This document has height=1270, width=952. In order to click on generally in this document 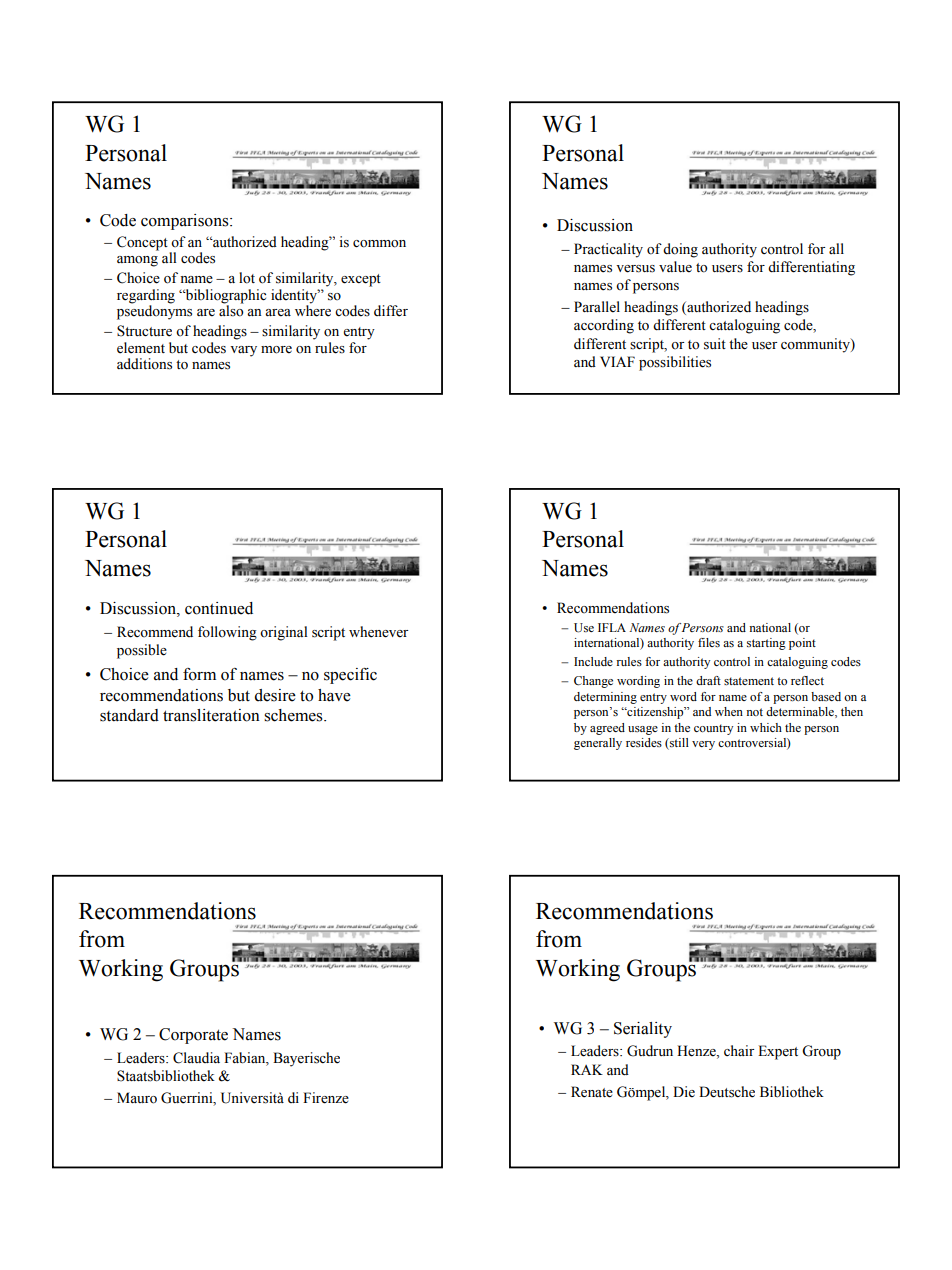, I will do `click(598, 744)`.
